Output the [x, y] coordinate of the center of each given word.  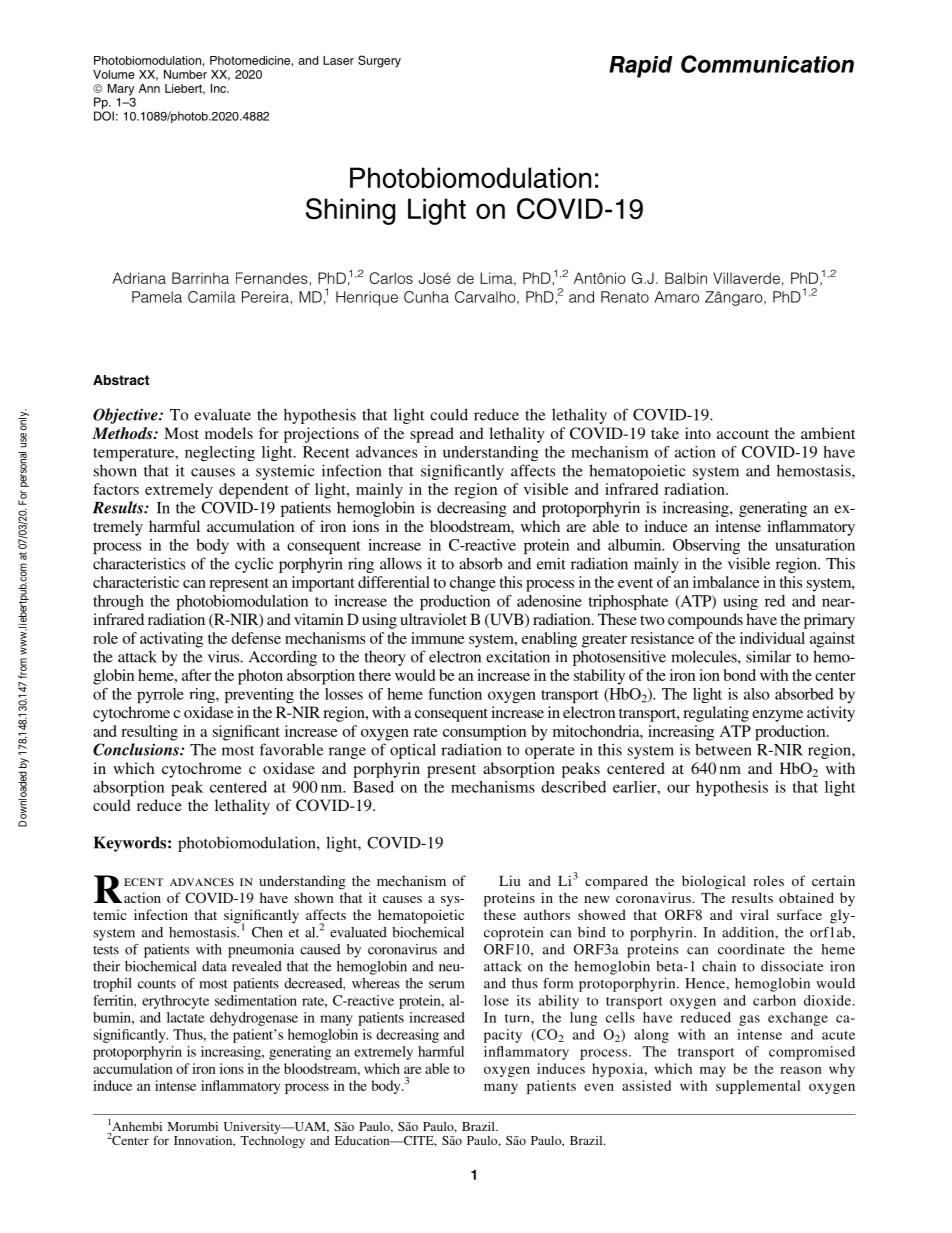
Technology [272, 1140]
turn [518, 1018]
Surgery [379, 61]
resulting [149, 733]
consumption [484, 733]
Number [185, 74]
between [723, 749]
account [743, 434]
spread [432, 435]
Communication [767, 64]
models [229, 433]
